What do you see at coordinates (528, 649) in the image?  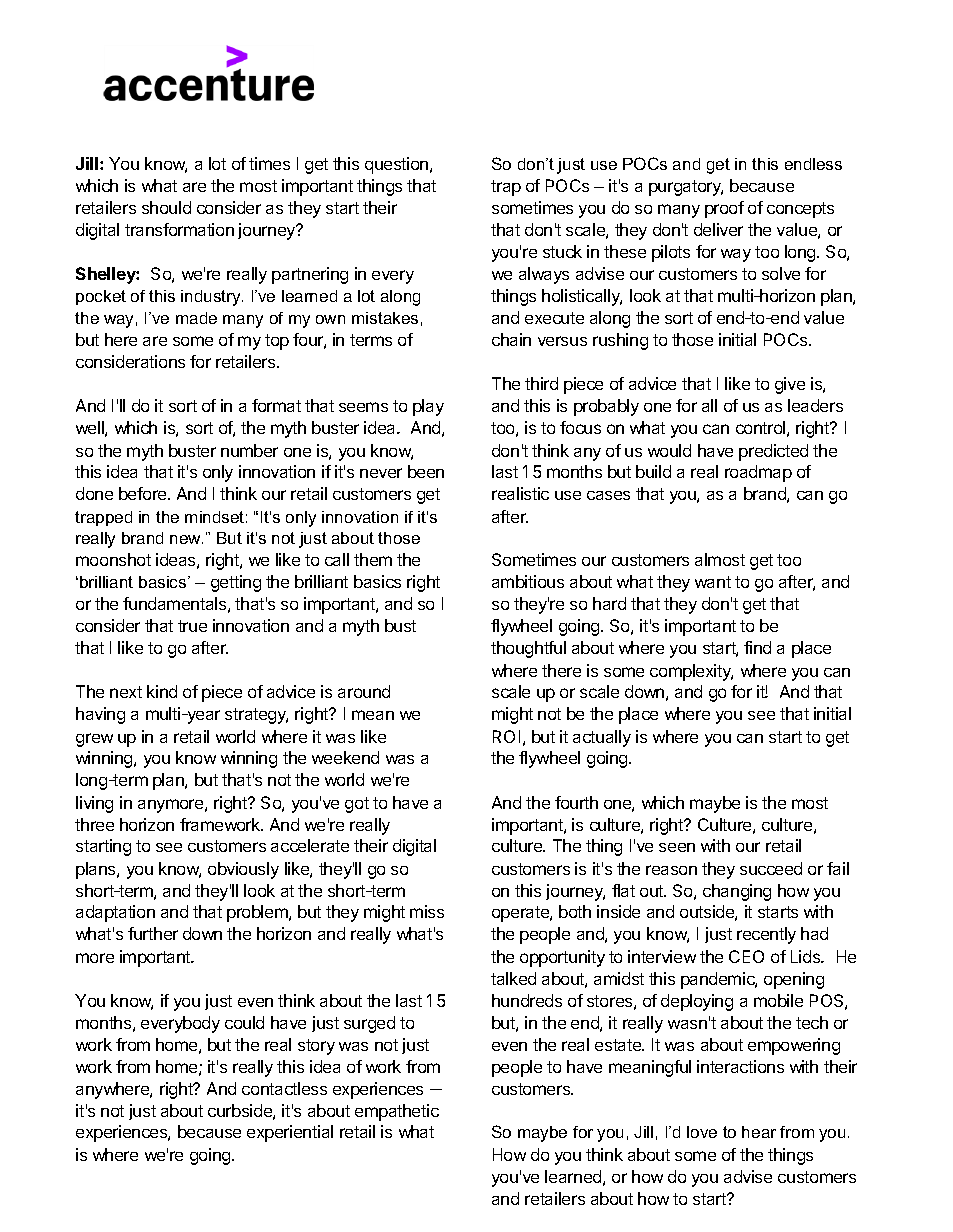 I see `thoughtful` at bounding box center [528, 649].
